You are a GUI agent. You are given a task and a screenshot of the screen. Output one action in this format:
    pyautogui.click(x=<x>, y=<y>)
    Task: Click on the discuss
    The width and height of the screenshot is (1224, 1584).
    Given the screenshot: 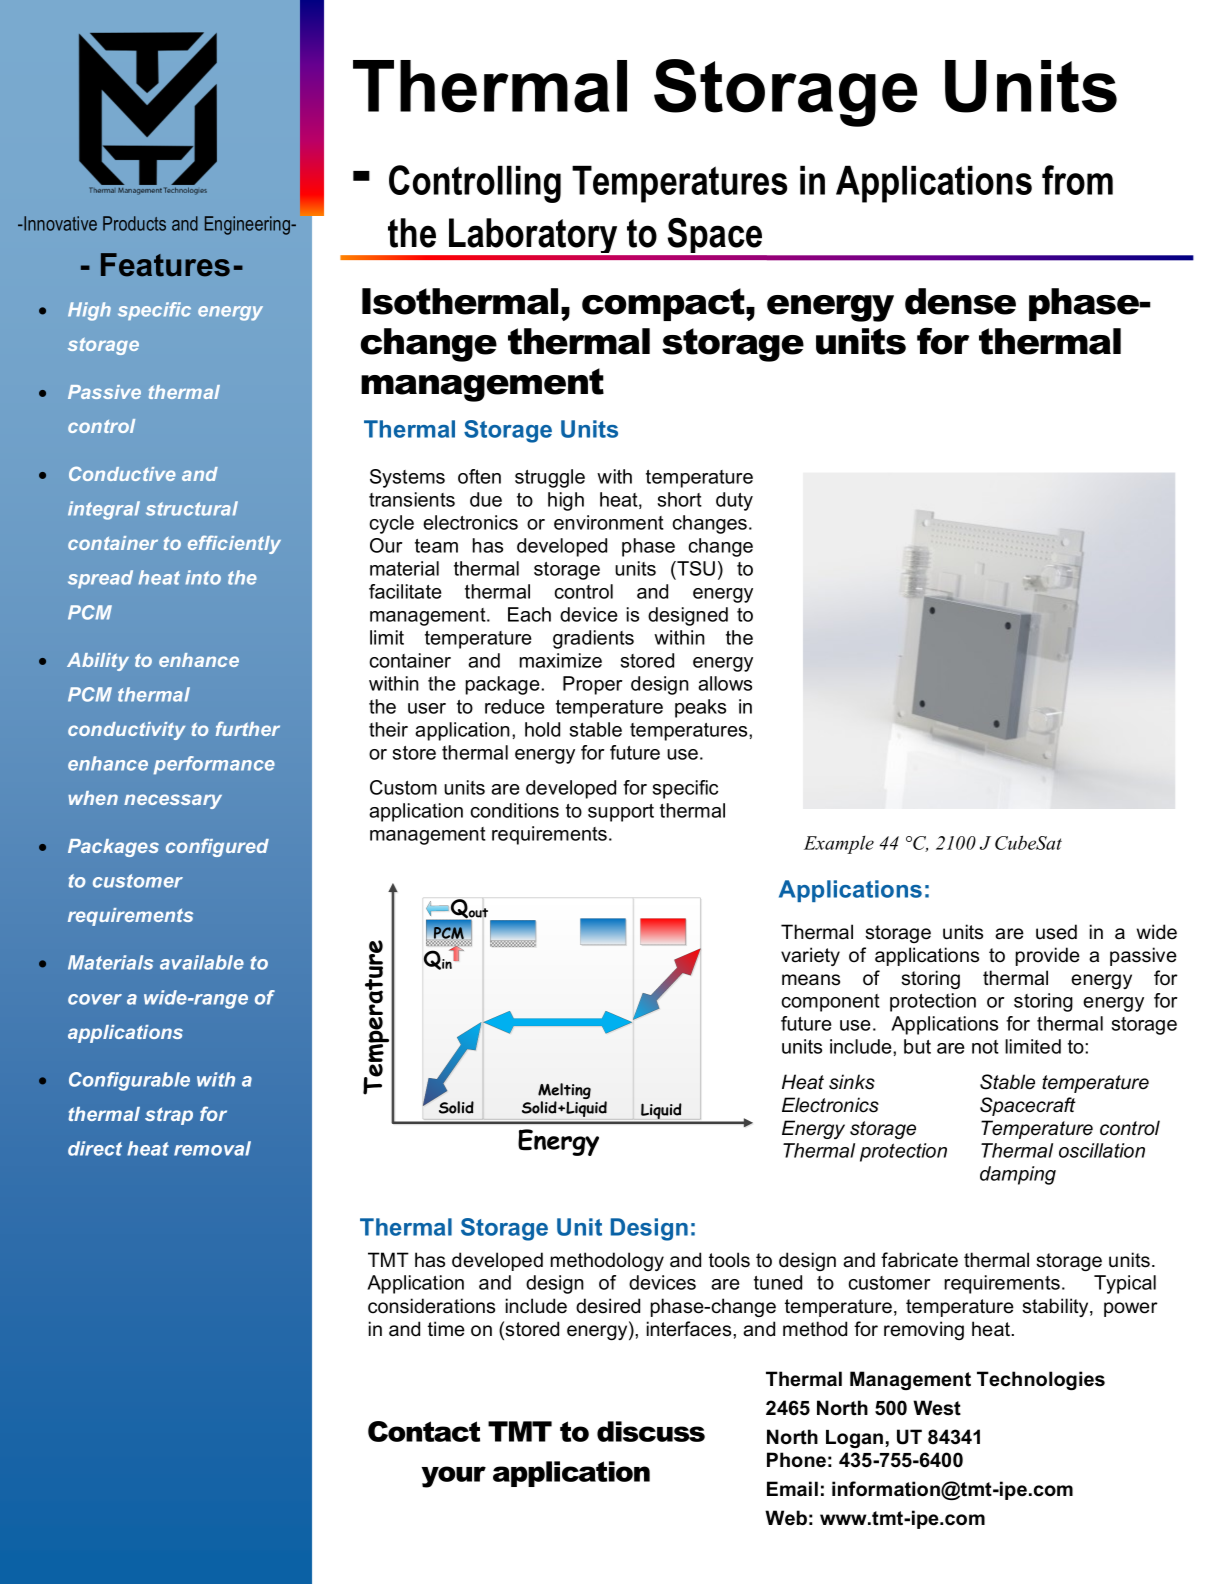 What is the action you would take?
    pyautogui.click(x=651, y=1431)
